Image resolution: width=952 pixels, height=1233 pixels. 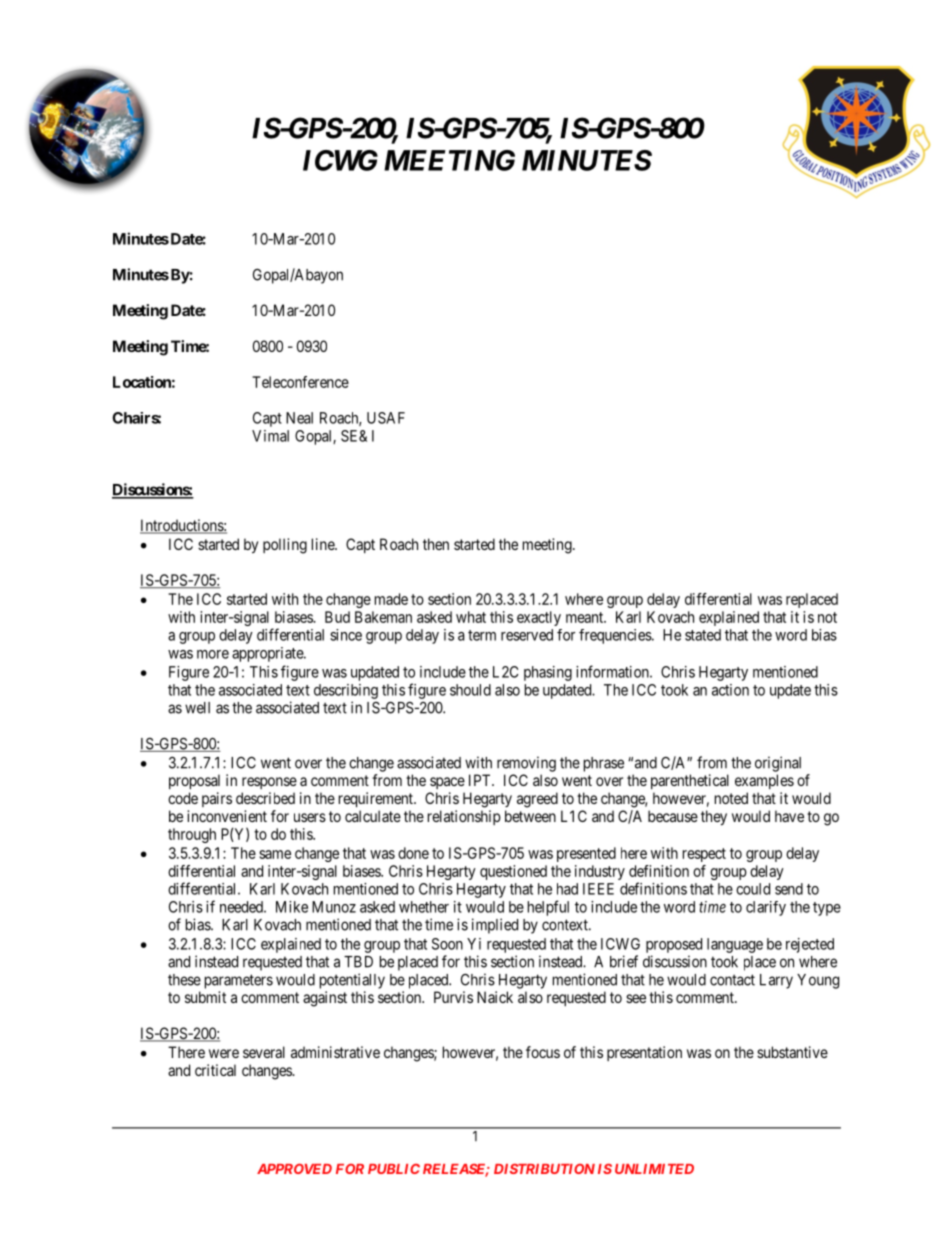 What do you see at coordinates (764, 781) in the screenshot?
I see `examples` at bounding box center [764, 781].
